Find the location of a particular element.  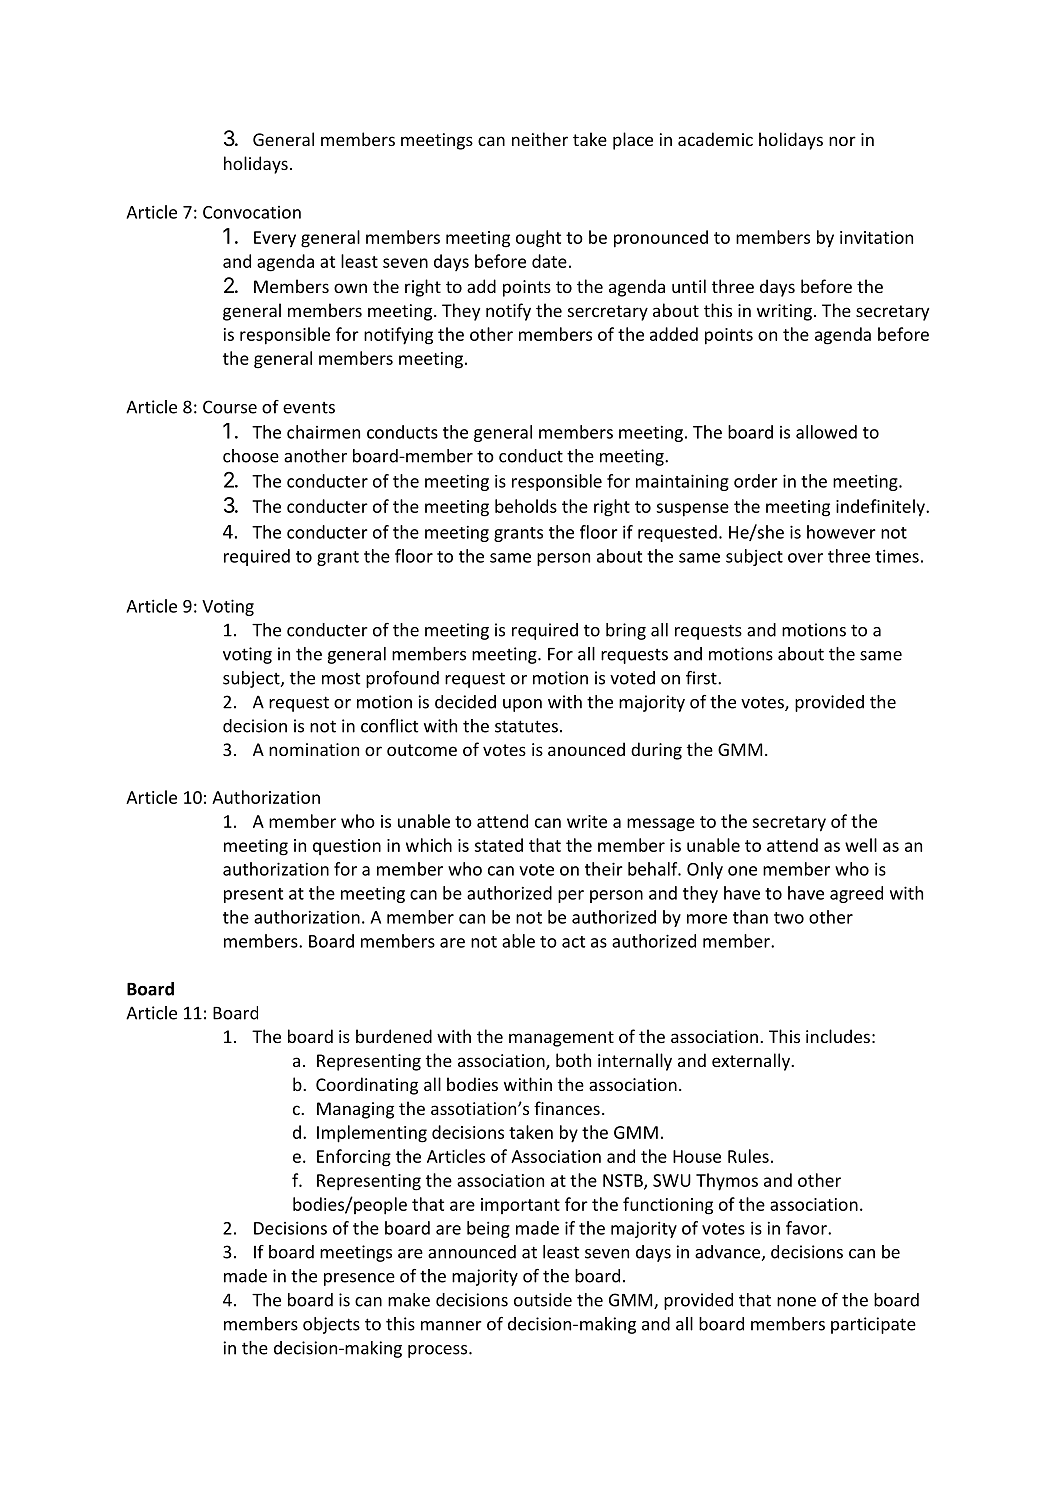

well is located at coordinates (861, 845).
